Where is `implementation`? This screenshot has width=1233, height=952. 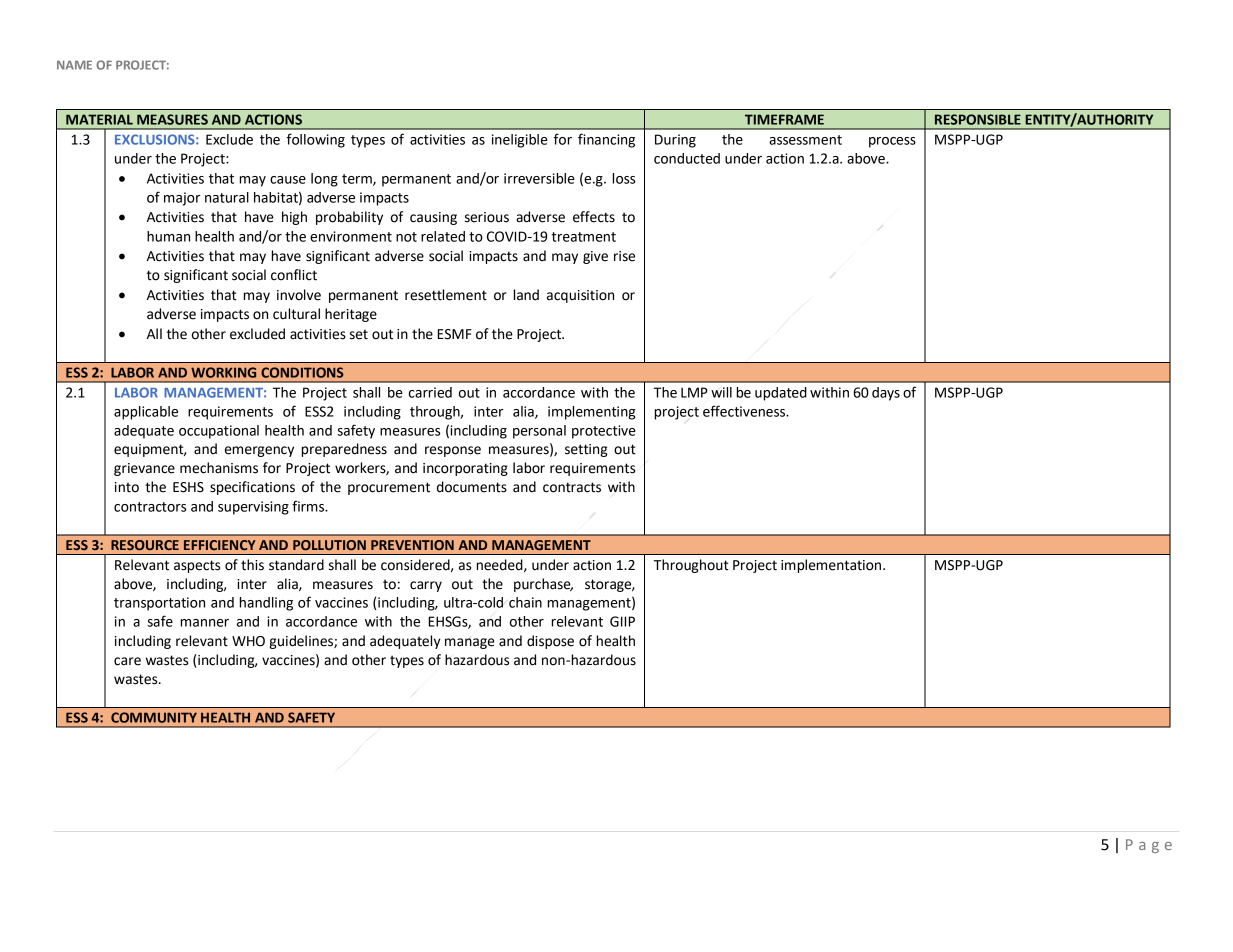
implementation is located at coordinates (832, 566).
